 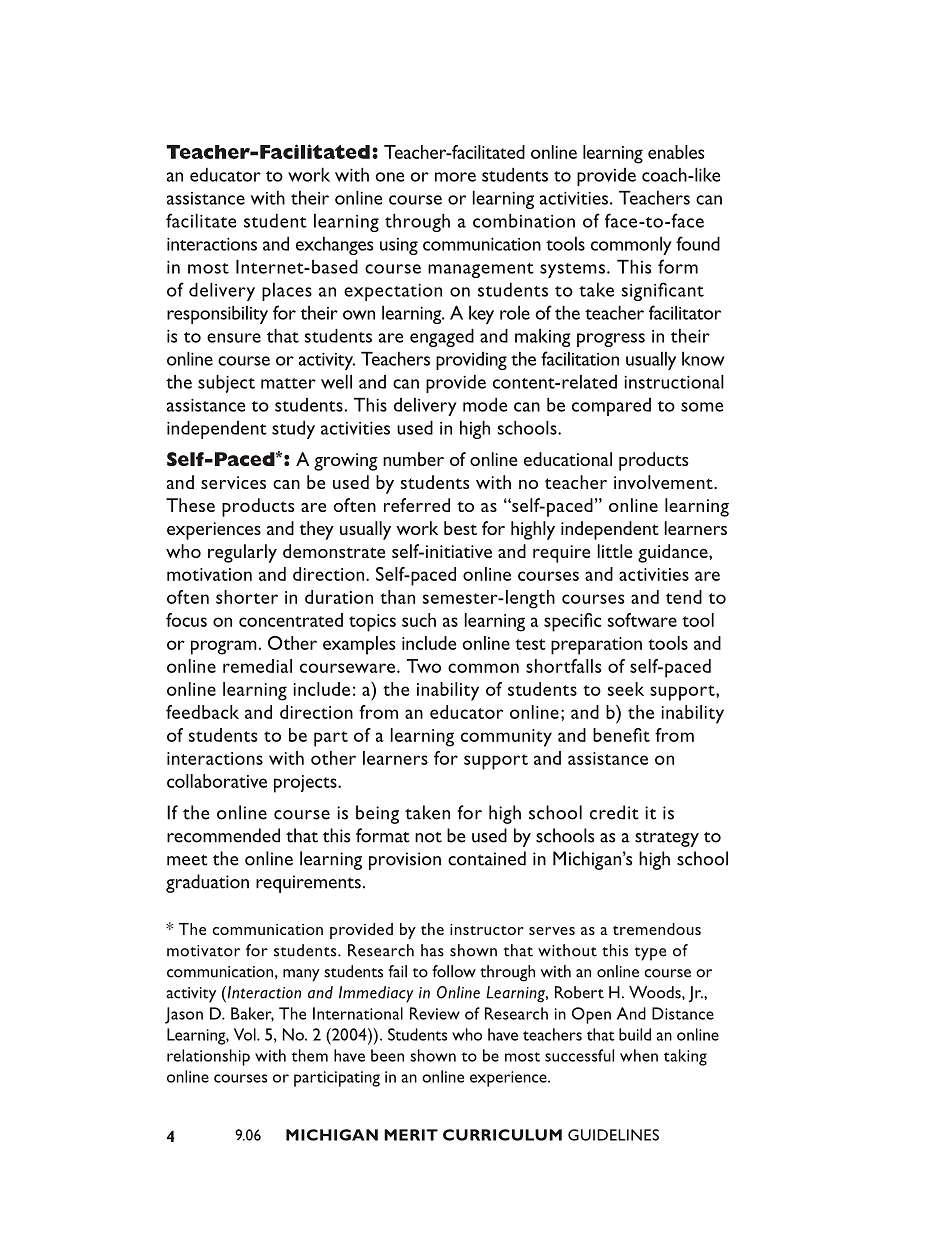 What do you see at coordinates (613, 1135) in the image?
I see `GUIDELINES` at bounding box center [613, 1135].
